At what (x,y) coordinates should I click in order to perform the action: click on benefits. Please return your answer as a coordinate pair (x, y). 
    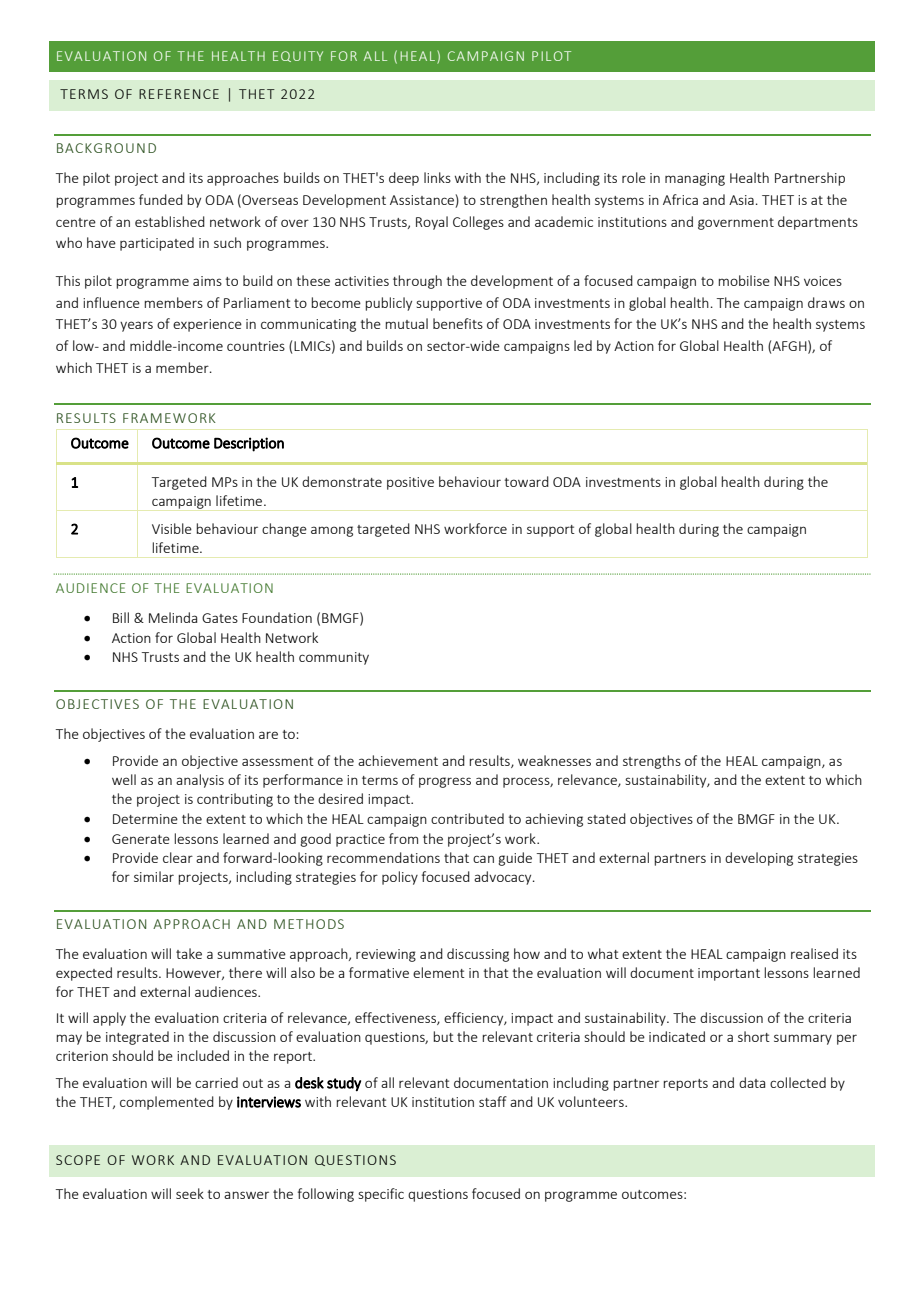
    Looking at the image, I should click on (458, 323).
